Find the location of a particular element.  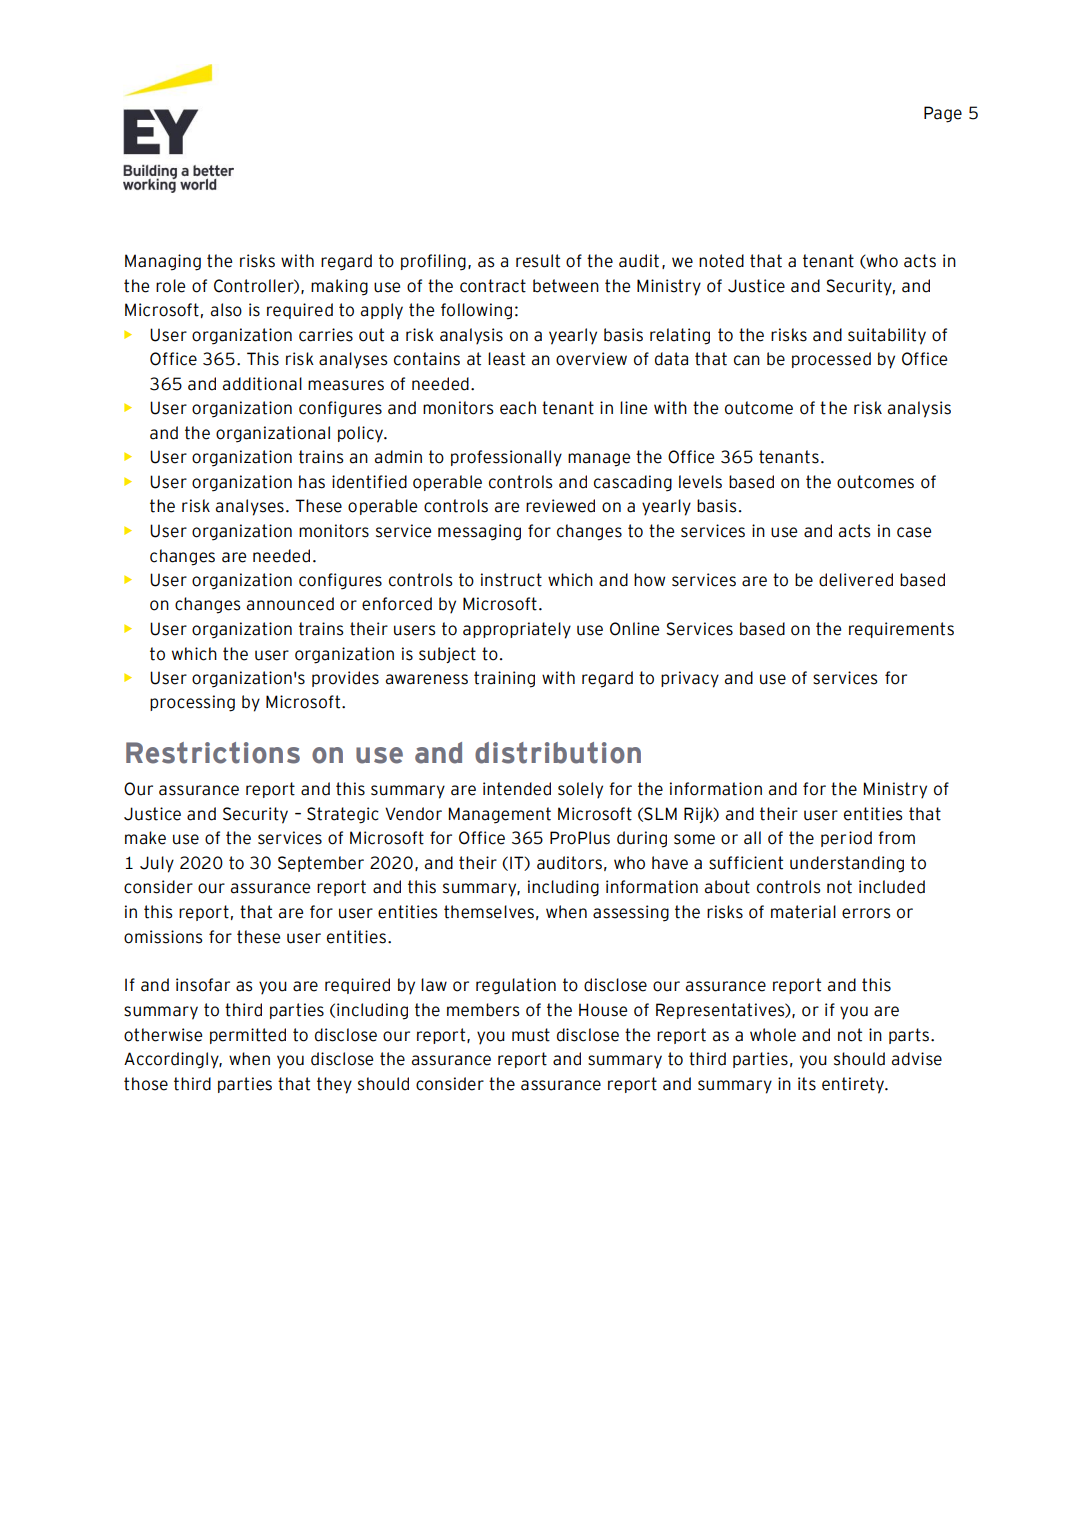

processed is located at coordinates (831, 360).
